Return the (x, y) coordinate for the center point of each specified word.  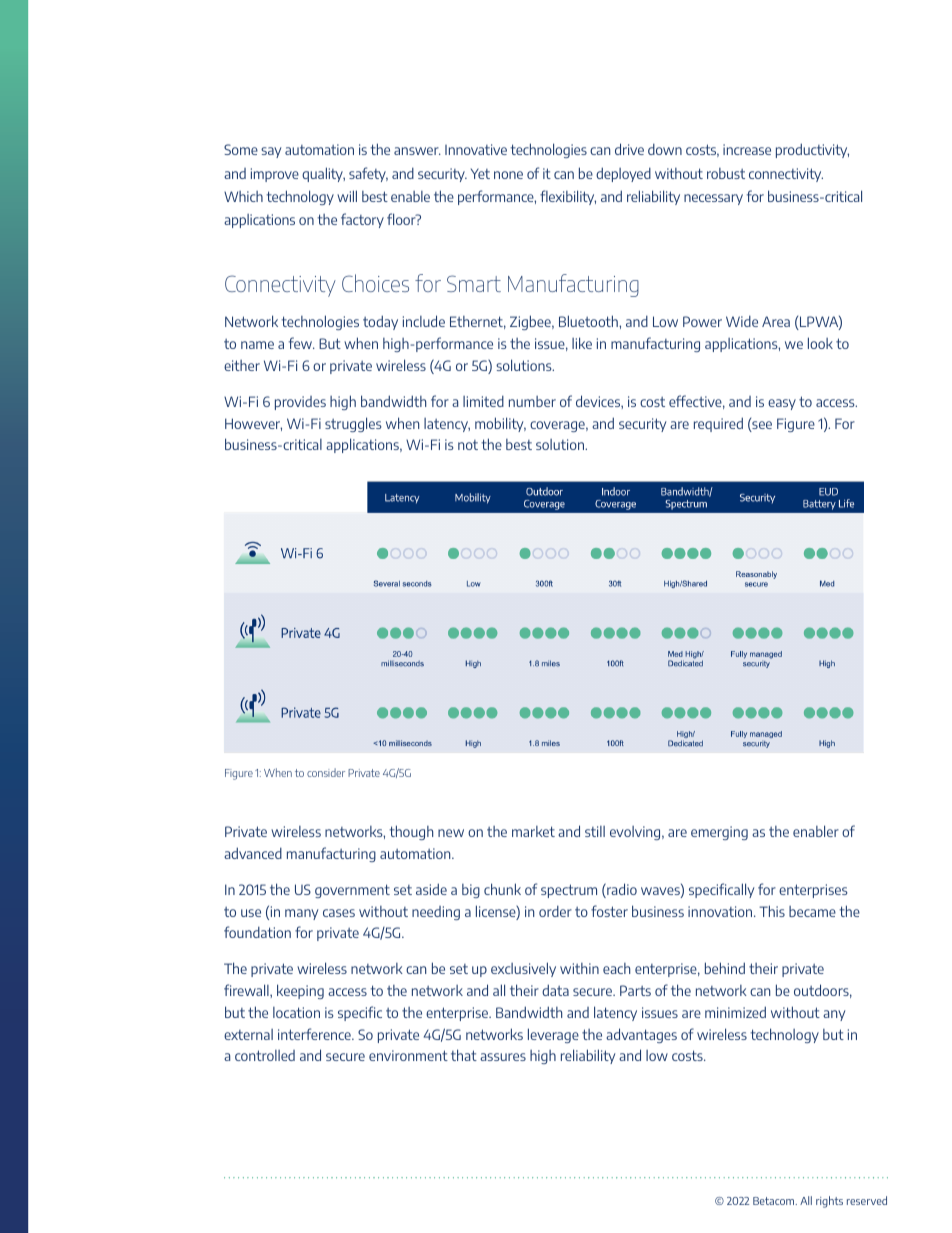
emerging (719, 833)
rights (829, 1202)
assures (503, 1057)
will (347, 196)
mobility (500, 424)
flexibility (568, 197)
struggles (353, 424)
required (718, 424)
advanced (253, 853)
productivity (812, 150)
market (533, 831)
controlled (265, 1055)
